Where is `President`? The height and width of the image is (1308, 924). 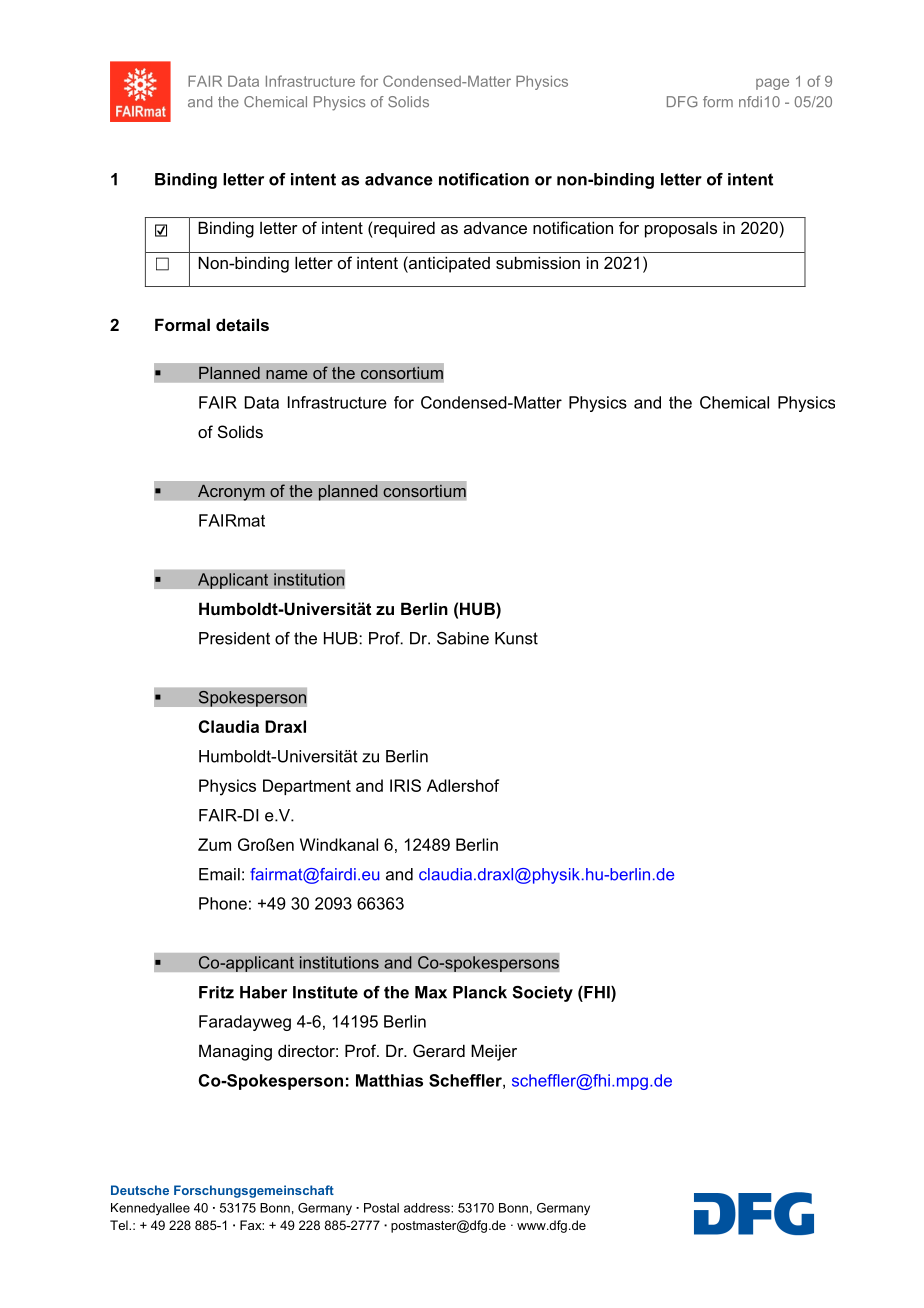 President is located at coordinates (234, 638).
